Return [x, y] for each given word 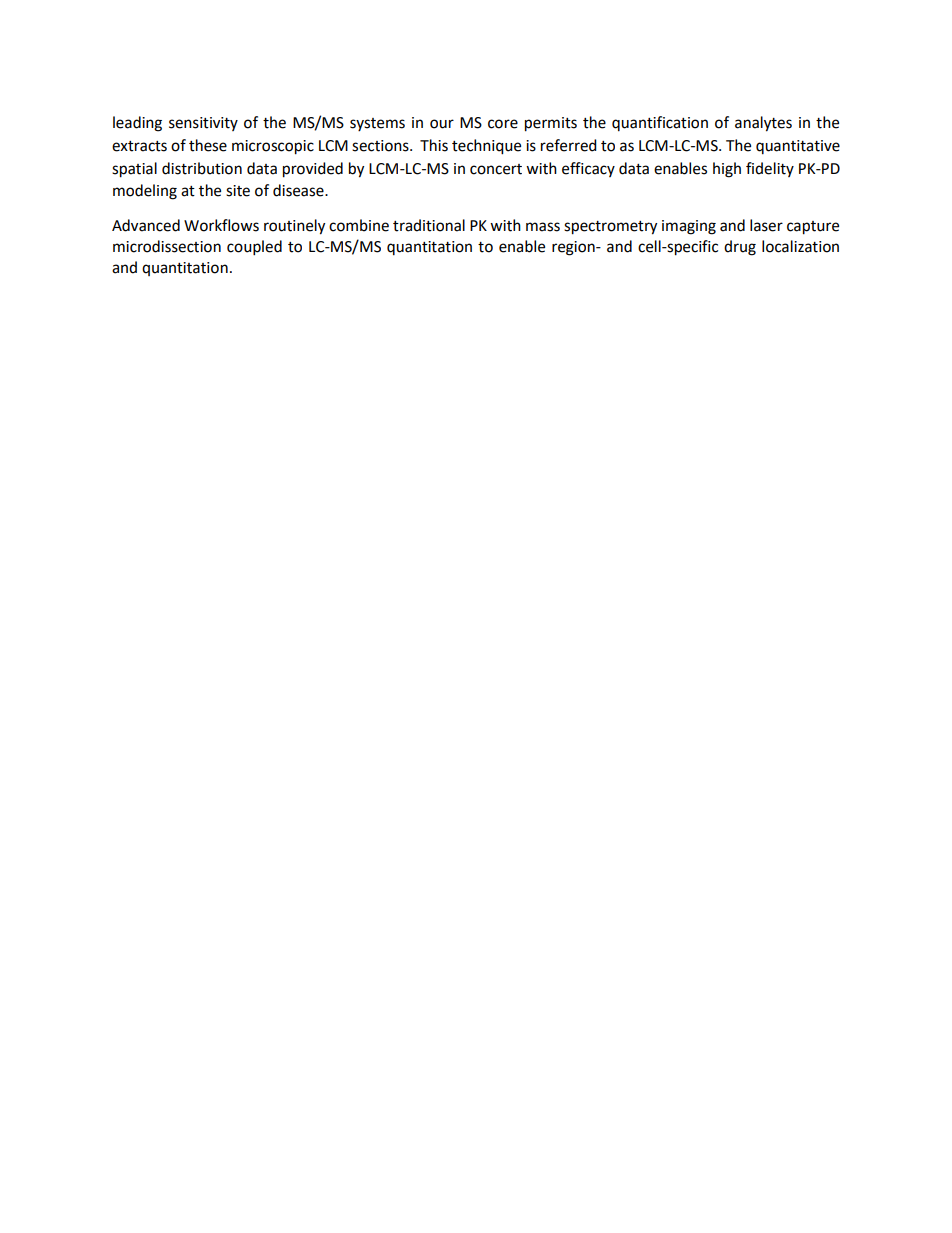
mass [543, 227]
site [238, 191]
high [727, 170]
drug [740, 248]
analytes [763, 124]
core [503, 124]
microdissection [167, 246]
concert [496, 169]
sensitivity [203, 124]
